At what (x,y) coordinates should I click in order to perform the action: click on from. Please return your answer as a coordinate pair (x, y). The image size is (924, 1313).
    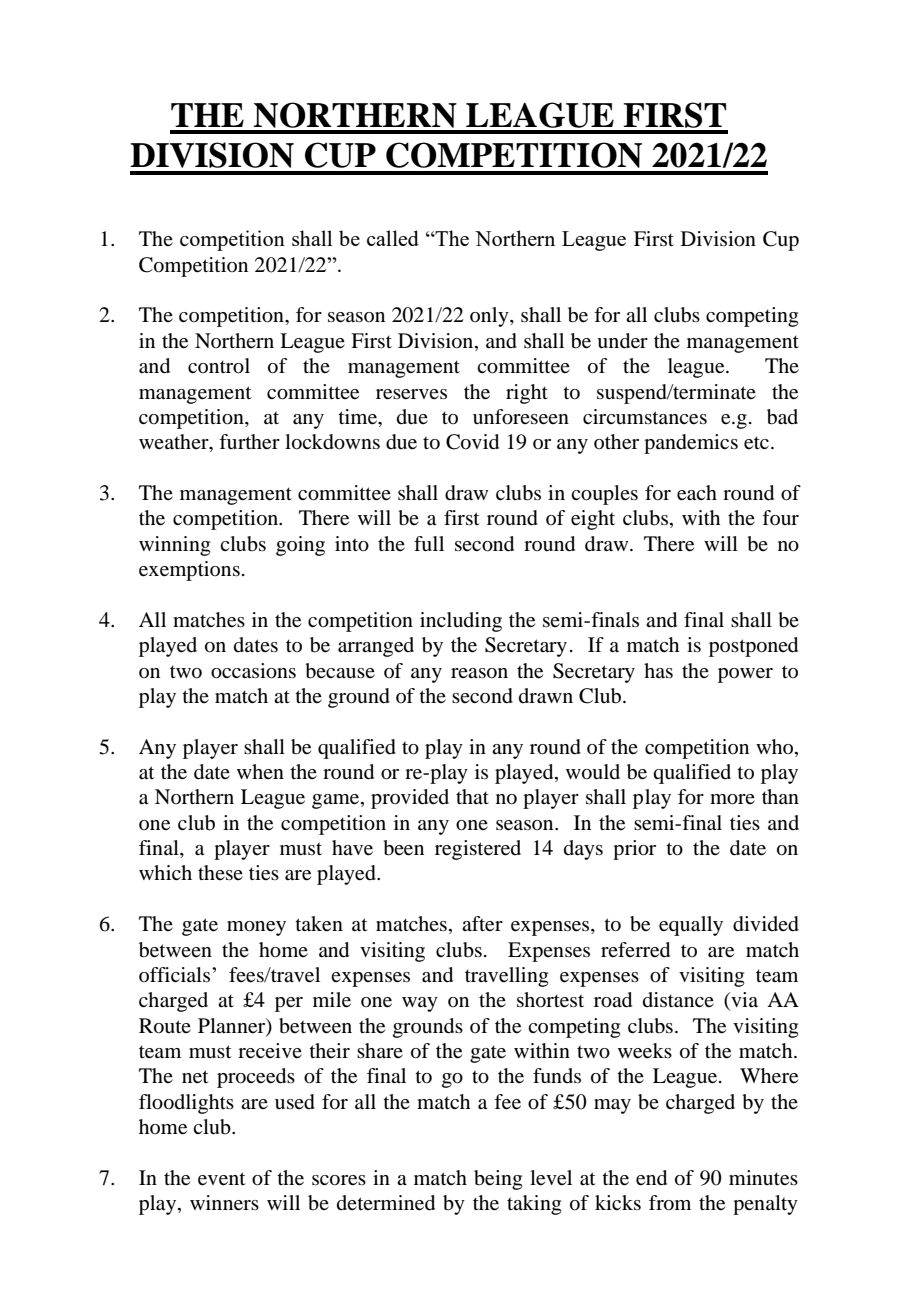
    Looking at the image, I should click on (670, 1203).
